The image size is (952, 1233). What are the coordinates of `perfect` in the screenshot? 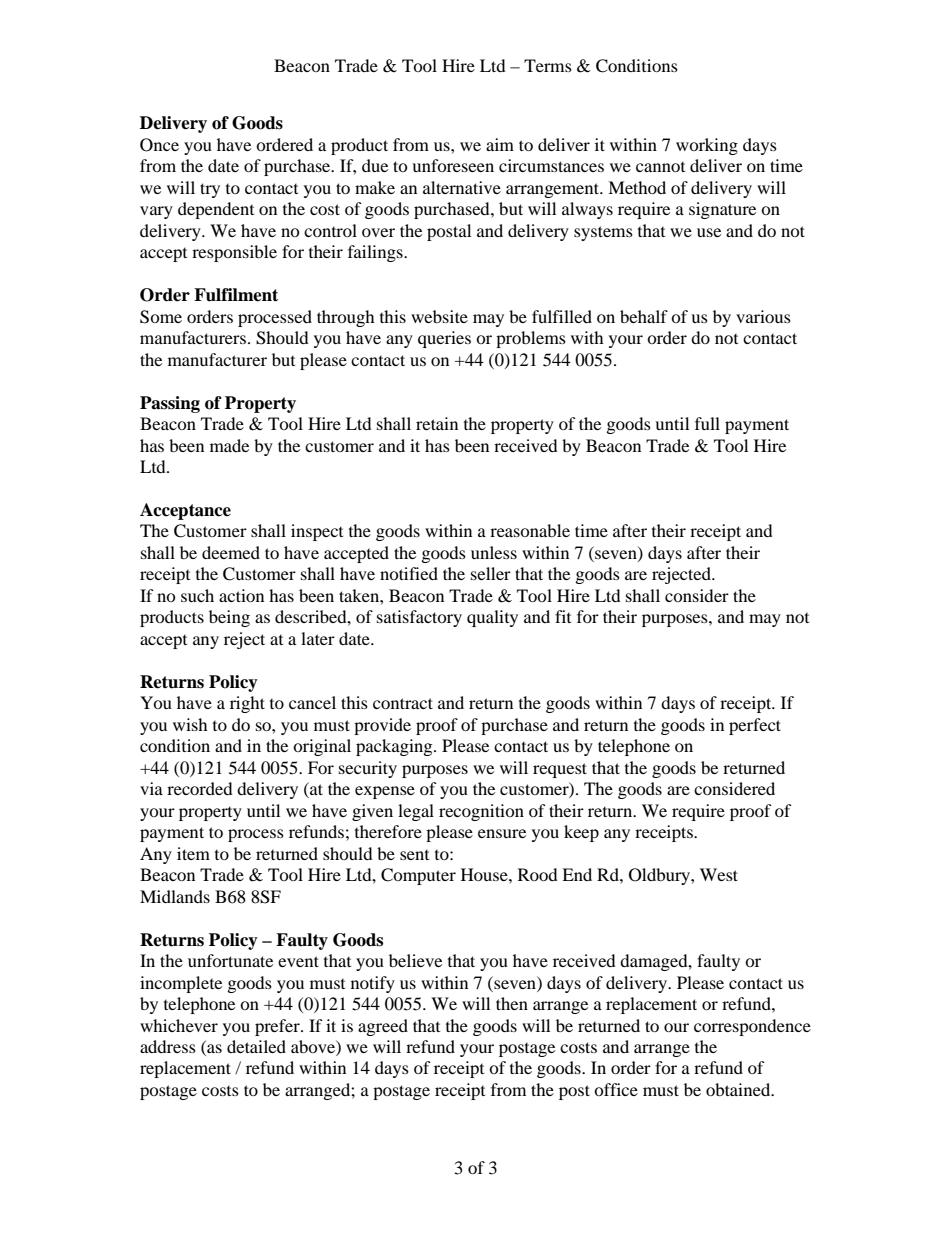 It's located at (755, 726).
